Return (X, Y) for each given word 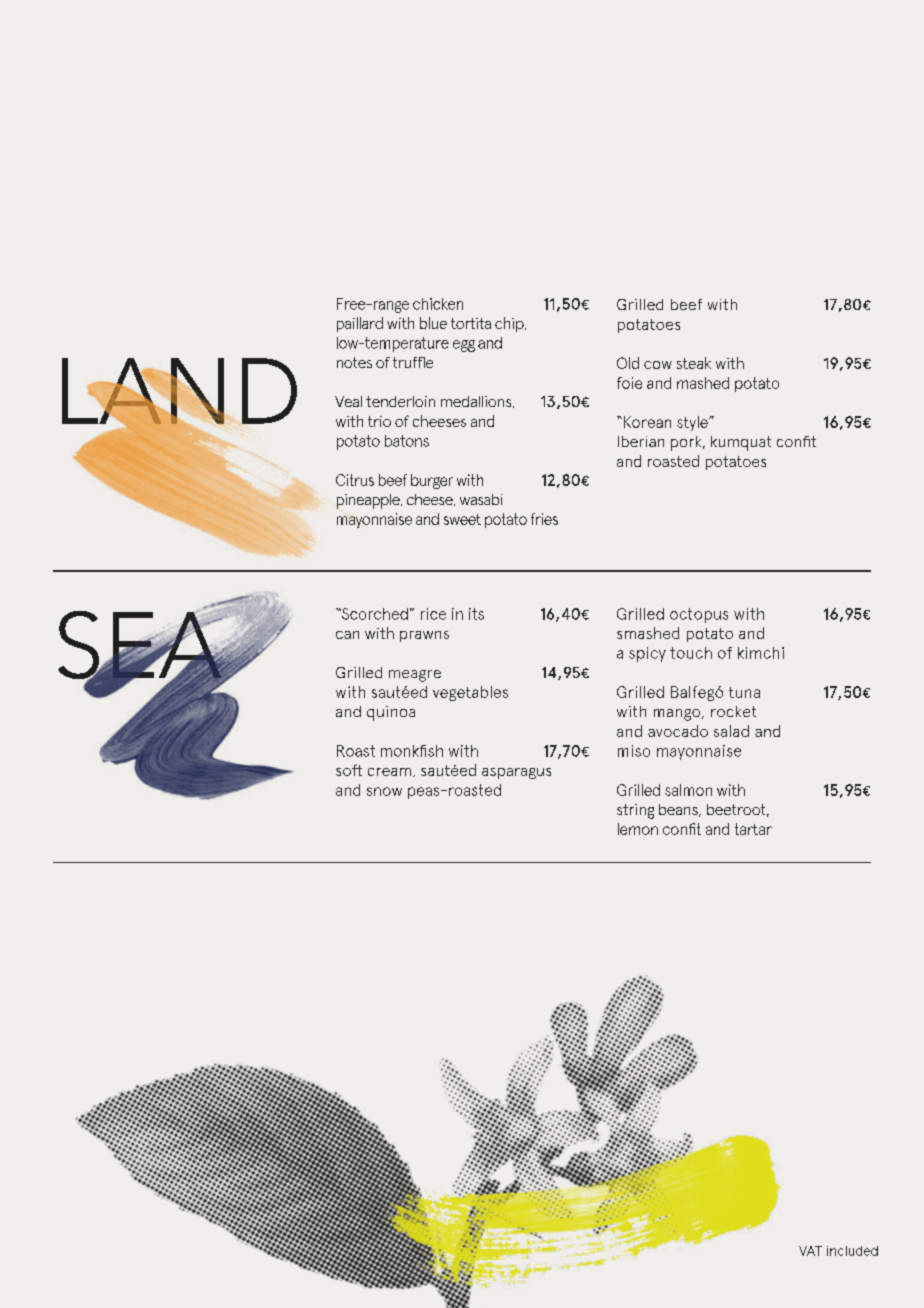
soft (349, 770)
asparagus (516, 773)
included (852, 1251)
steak (694, 363)
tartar (753, 829)
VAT (810, 1251)
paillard (360, 324)
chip (510, 324)
